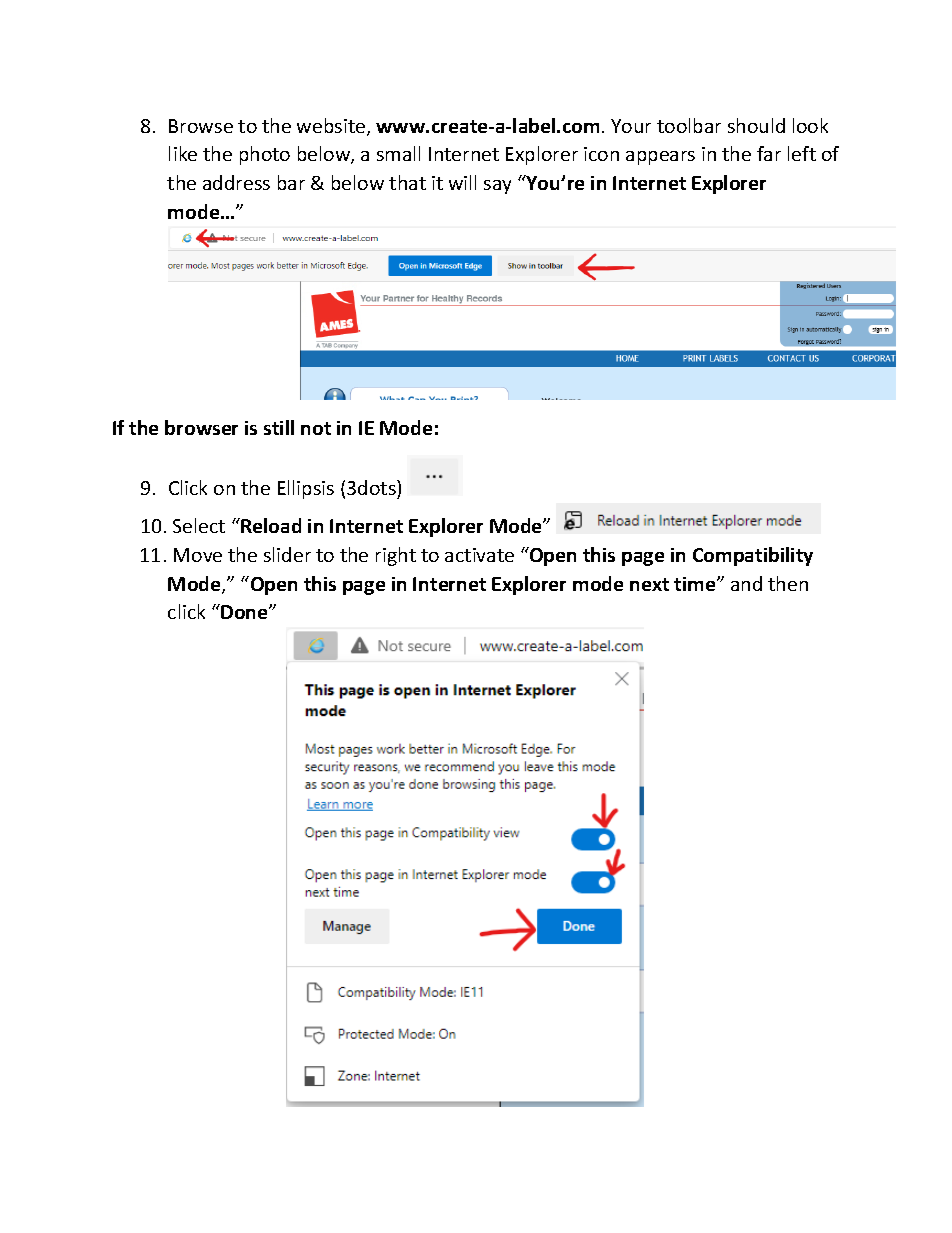 The height and width of the document is (1233, 952). What do you see at coordinates (244, 611) in the document?
I see `Done` at bounding box center [244, 611].
